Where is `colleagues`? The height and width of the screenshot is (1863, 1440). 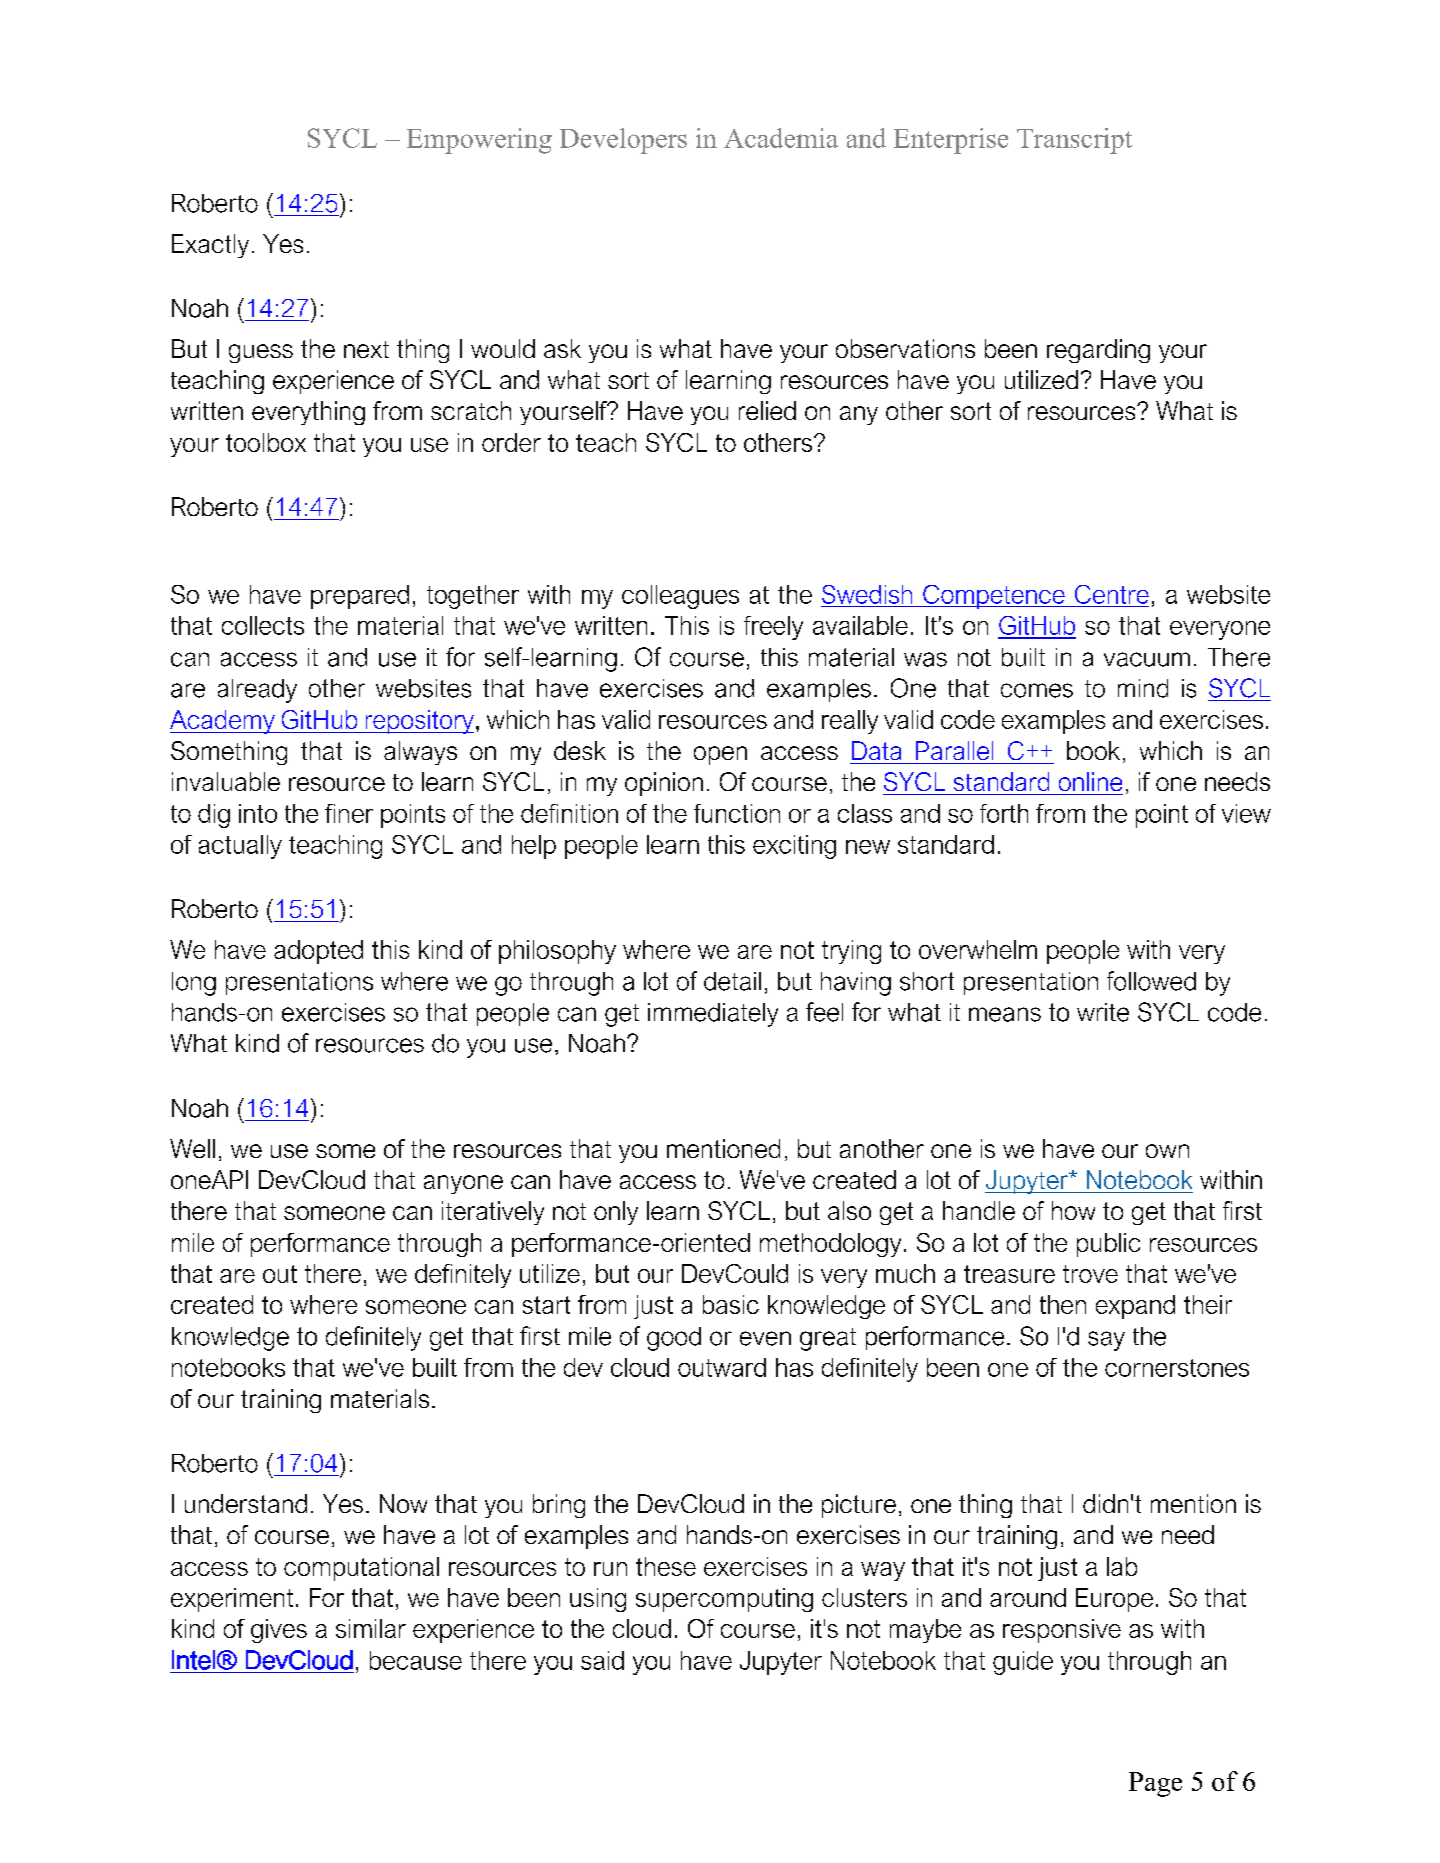 colleagues is located at coordinates (680, 597).
